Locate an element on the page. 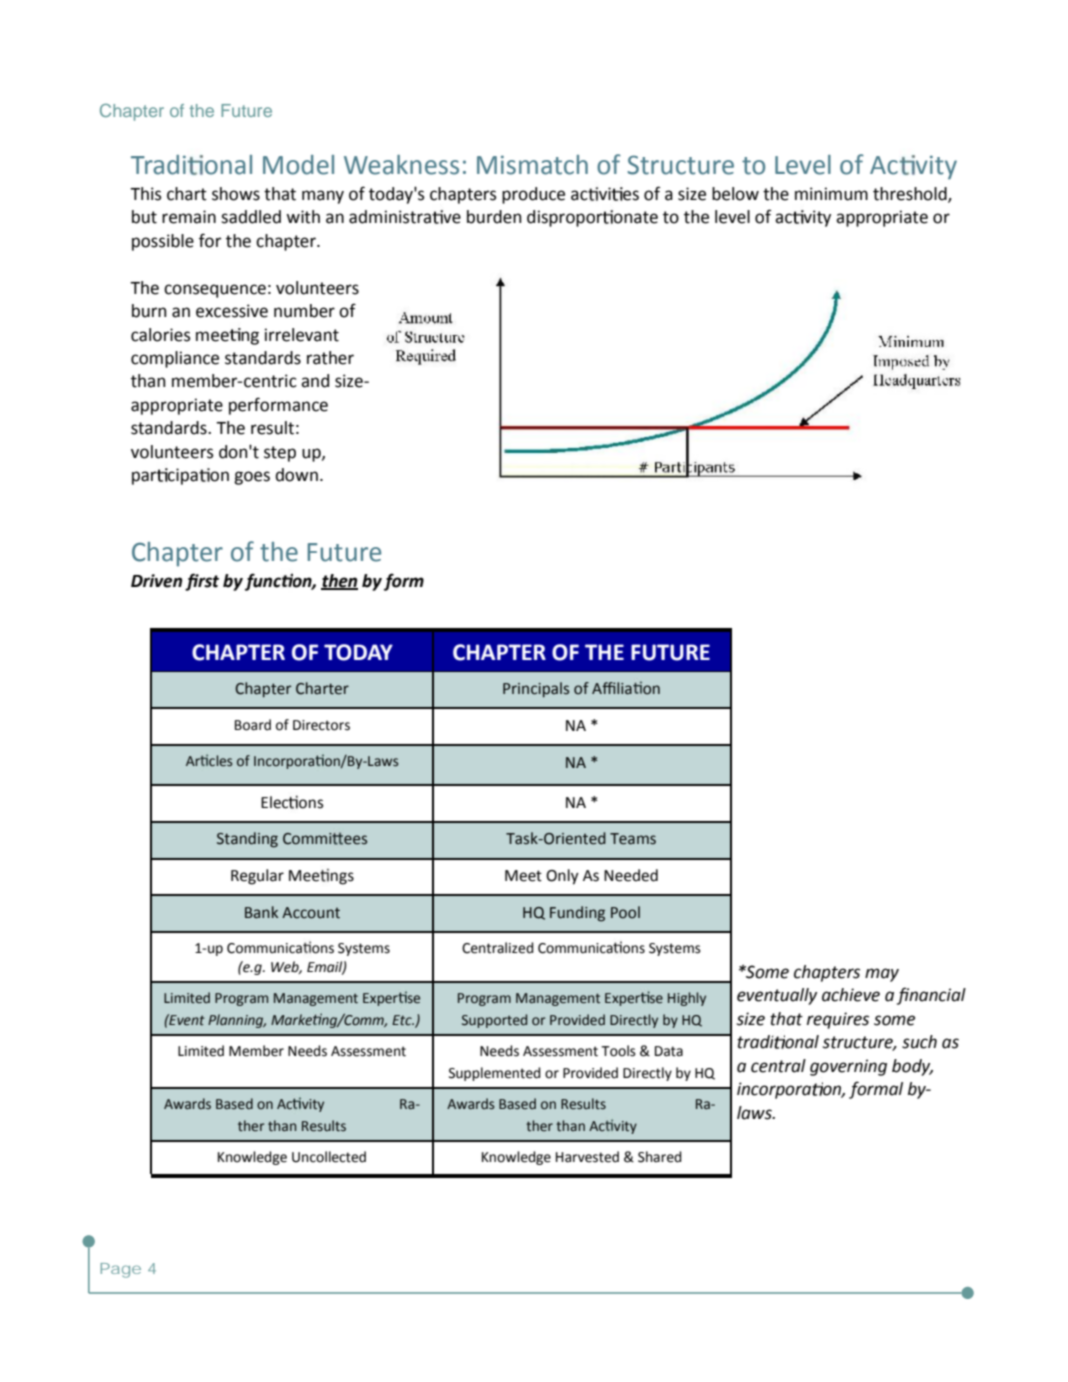  minimum is located at coordinates (831, 194).
